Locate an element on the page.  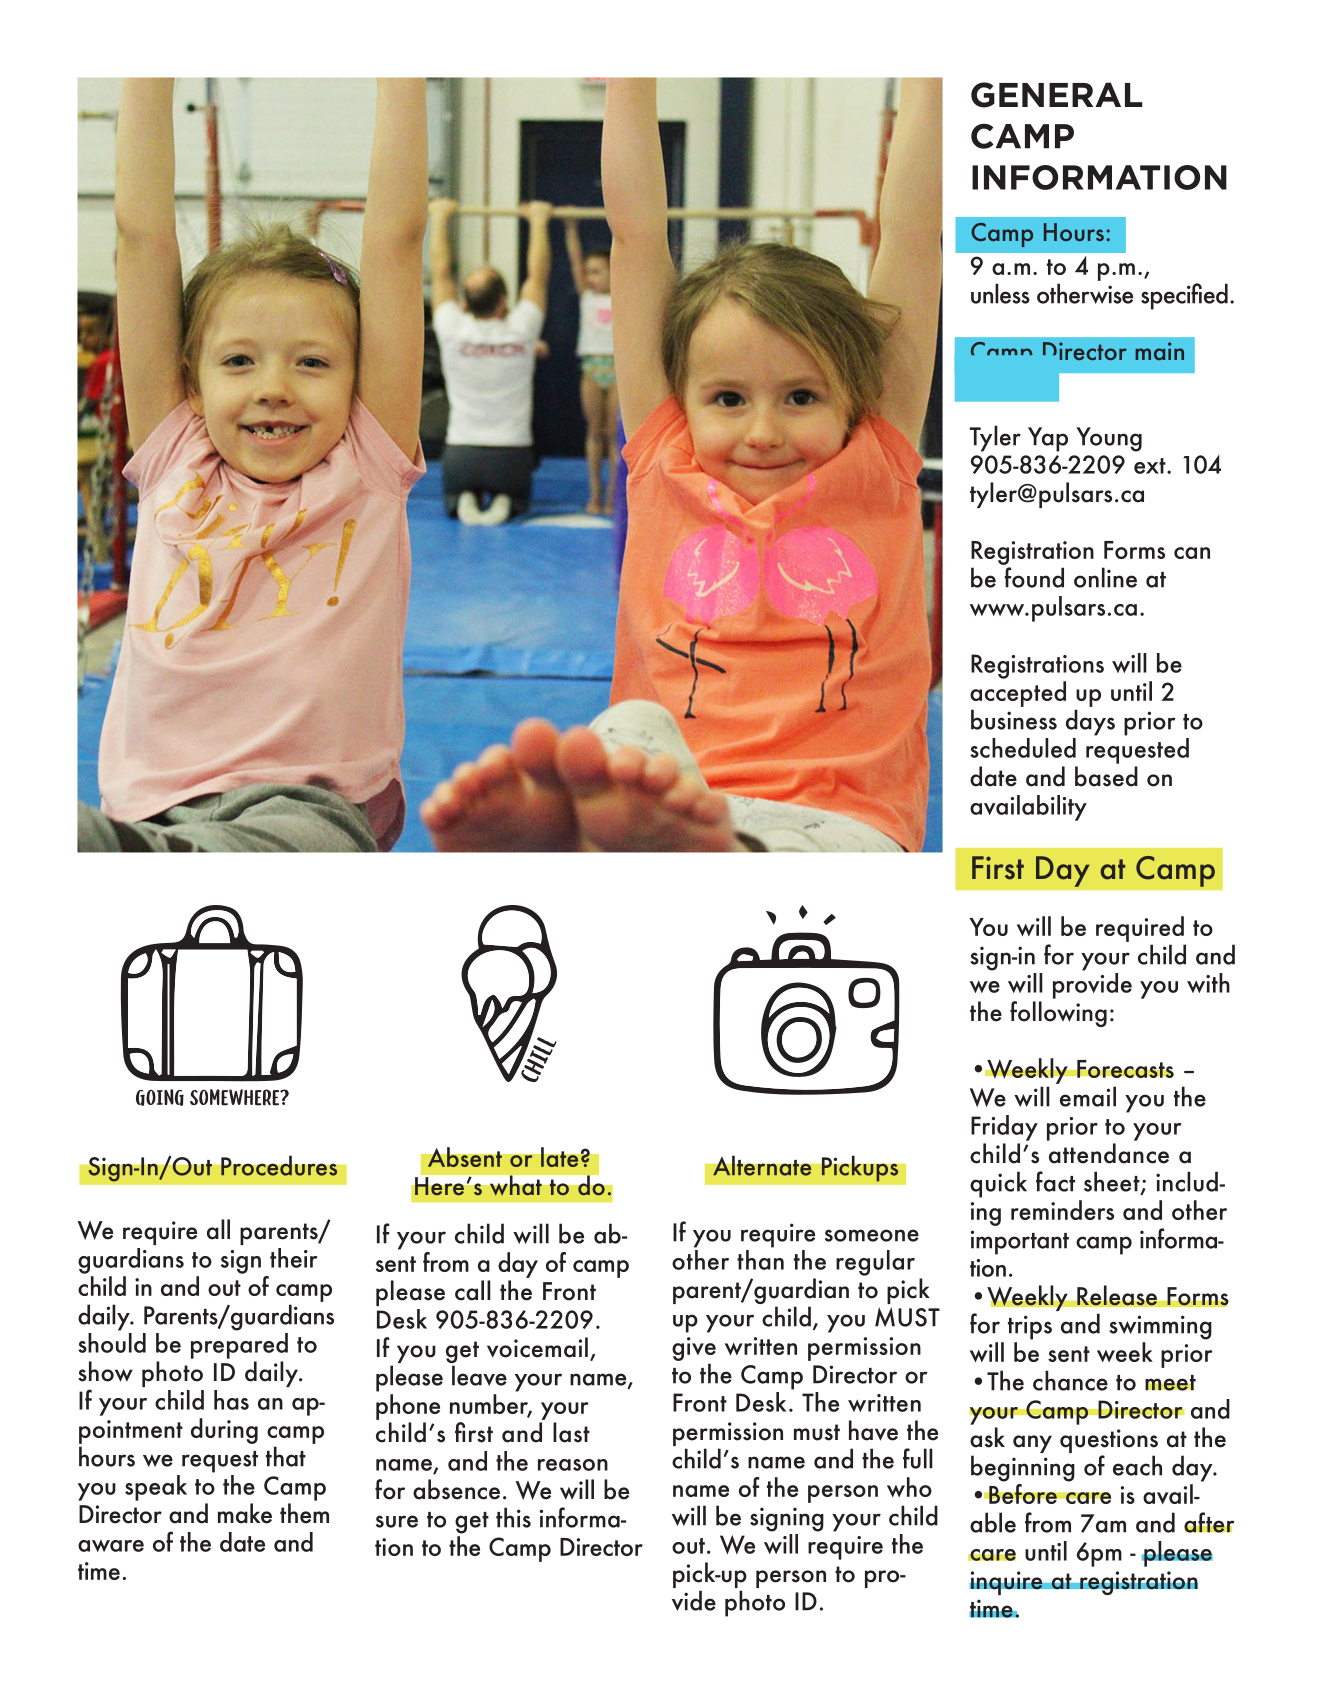
unless is located at coordinates (1000, 293).
